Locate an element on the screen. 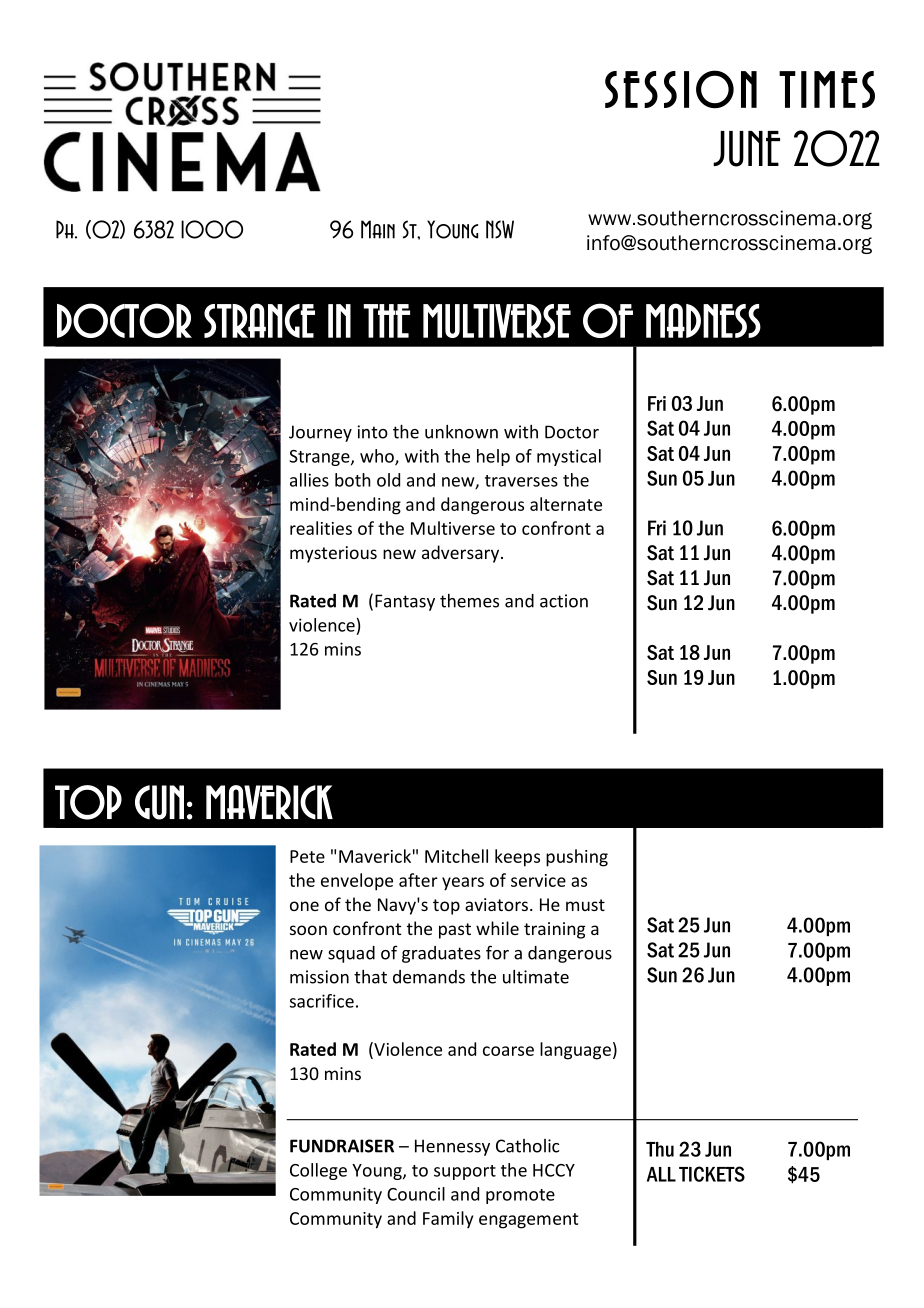 The image size is (924, 1308). Main is located at coordinates (378, 229).
